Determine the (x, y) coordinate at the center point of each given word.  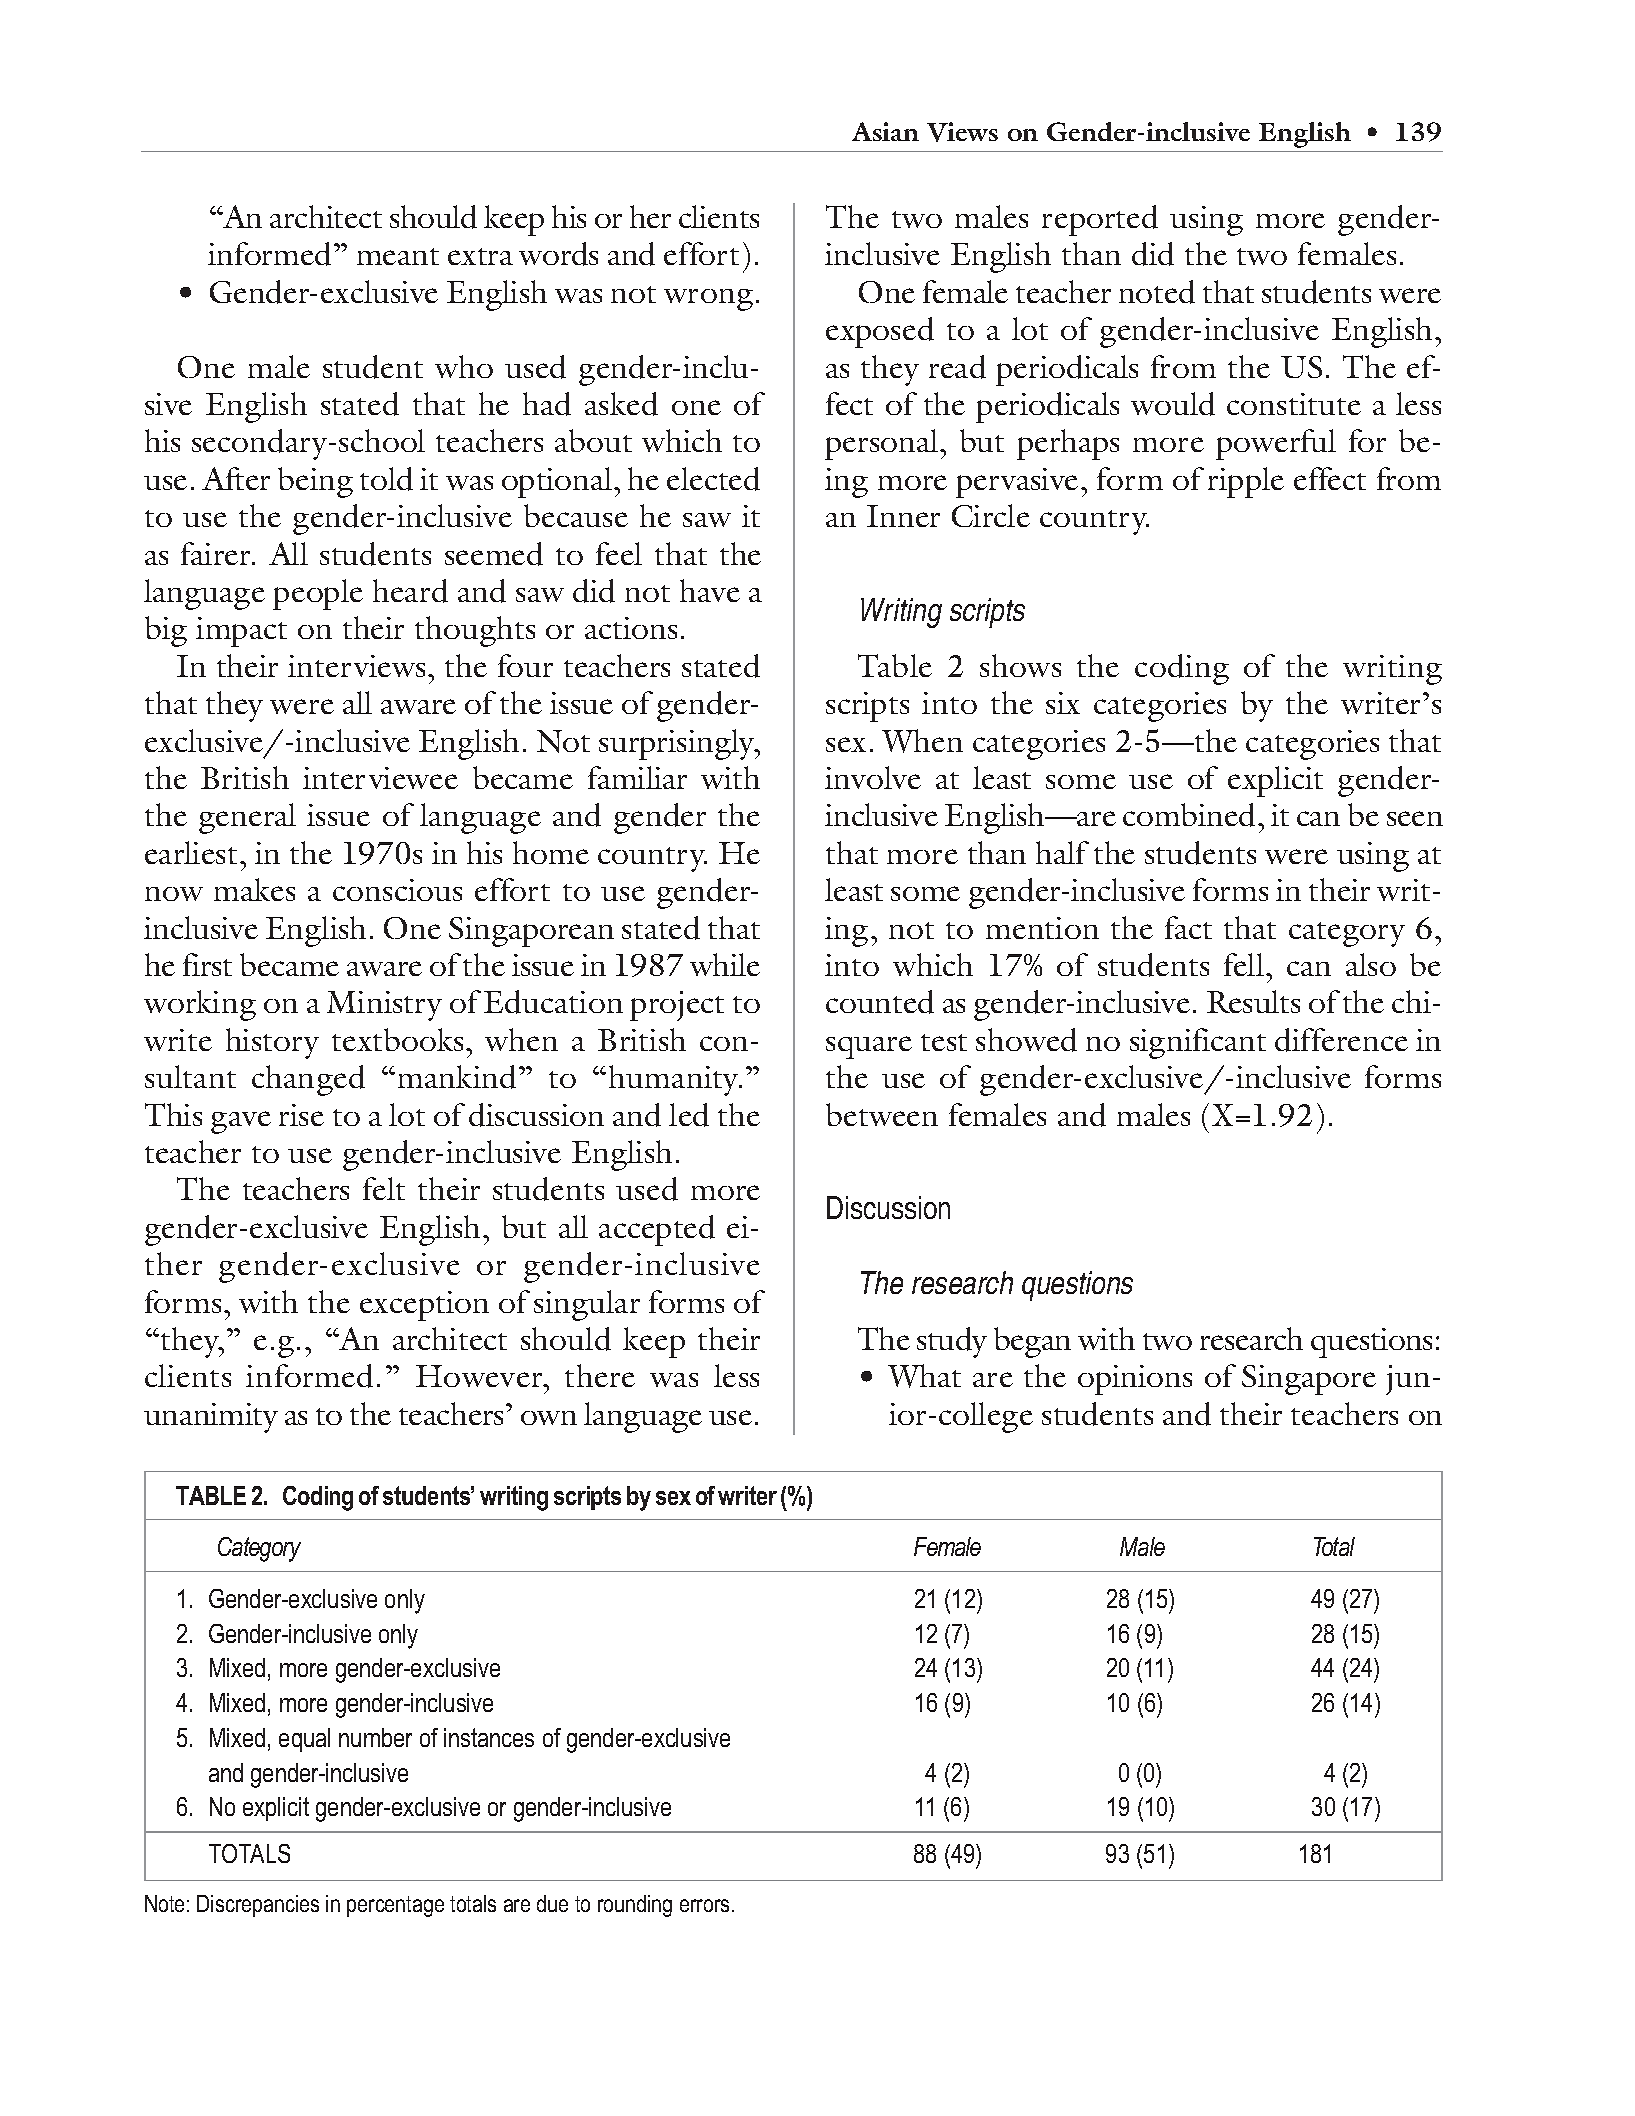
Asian (885, 131)
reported (1100, 220)
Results (1253, 1001)
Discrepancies (258, 1906)
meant (398, 256)
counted (880, 1002)
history (272, 1043)
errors (704, 1905)
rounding (635, 1906)
